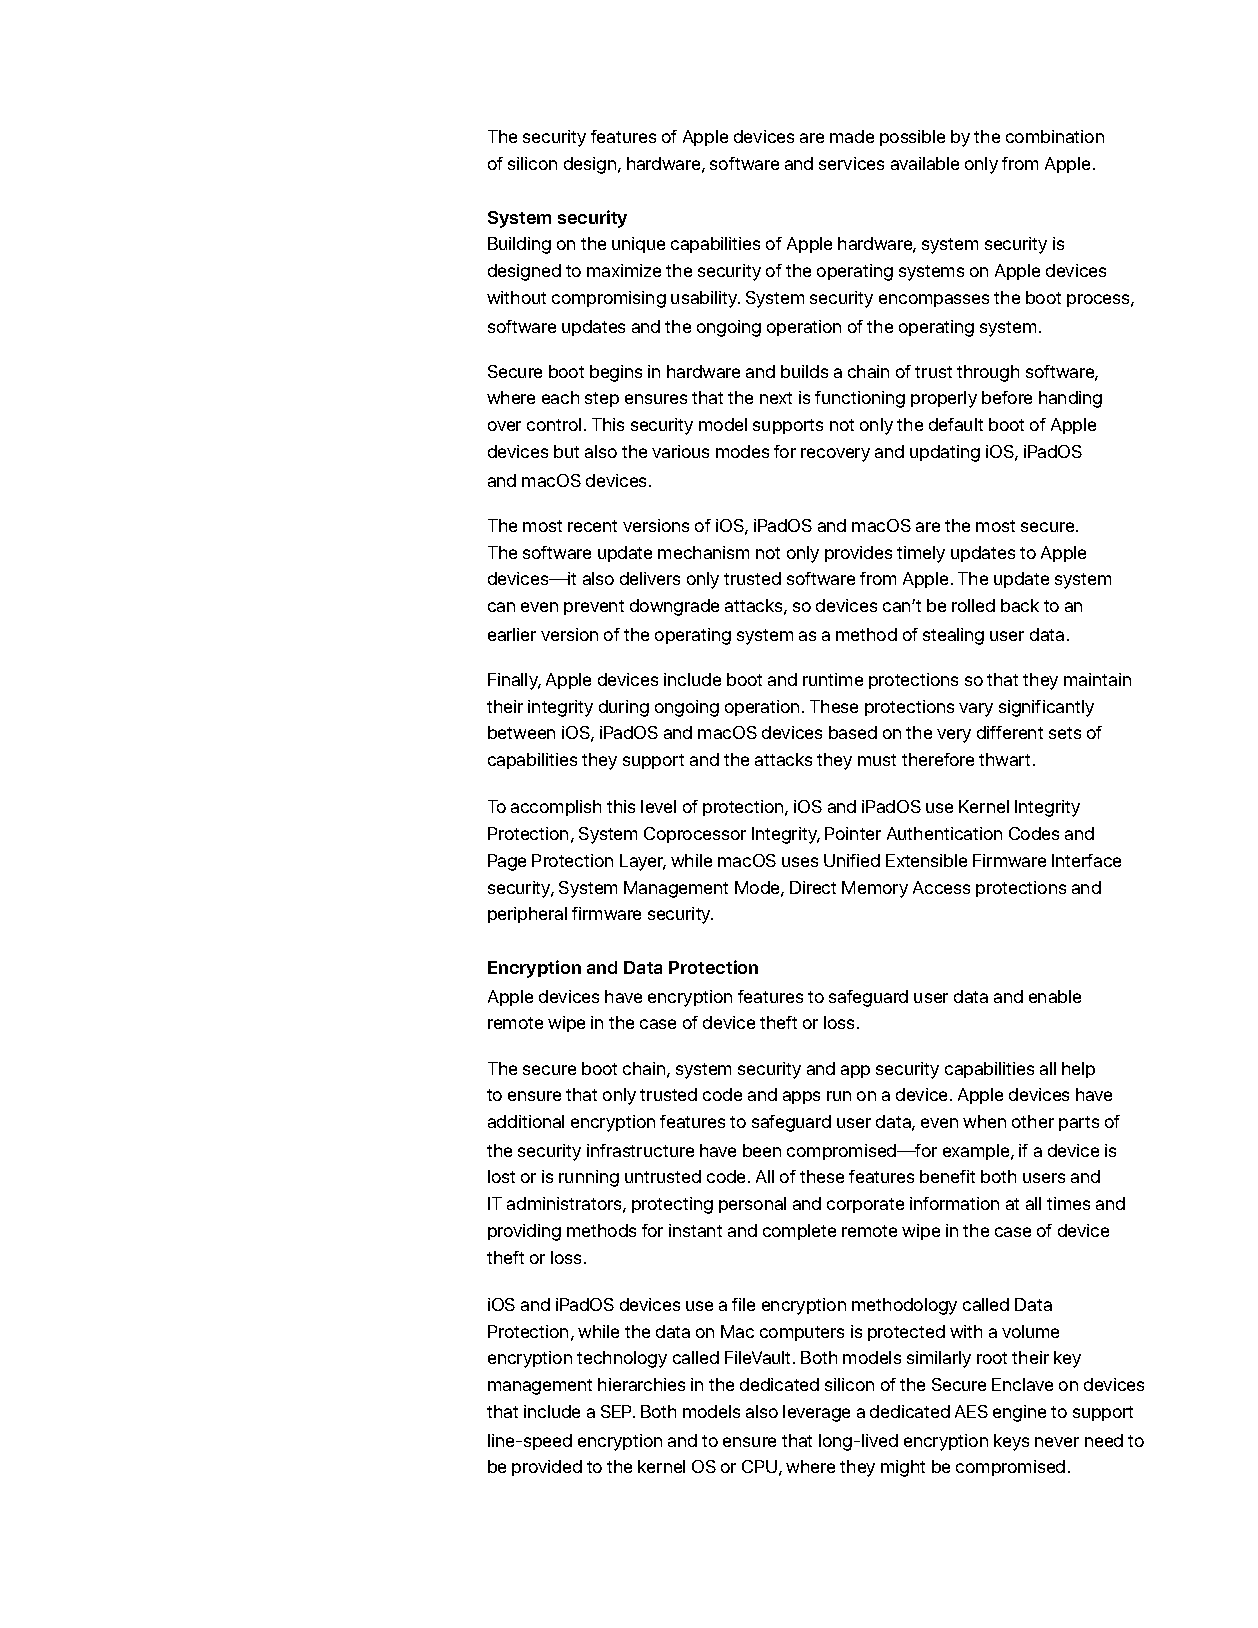  Describe the element at coordinates (1033, 1121) in the image. I see `other` at that location.
